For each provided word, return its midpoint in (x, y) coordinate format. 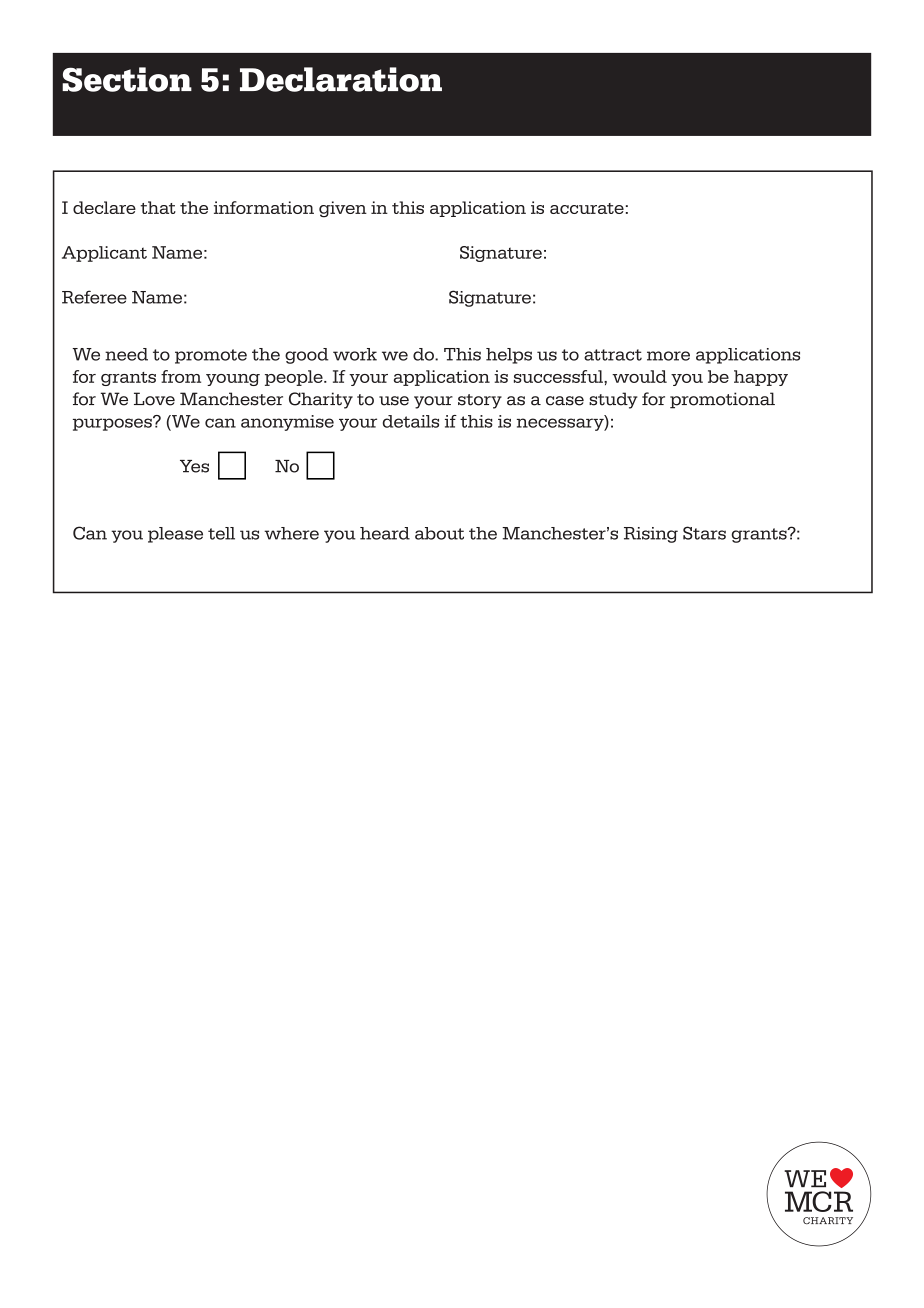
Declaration (341, 79)
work (355, 354)
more (668, 356)
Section (127, 79)
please (175, 535)
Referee (94, 297)
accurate (587, 208)
